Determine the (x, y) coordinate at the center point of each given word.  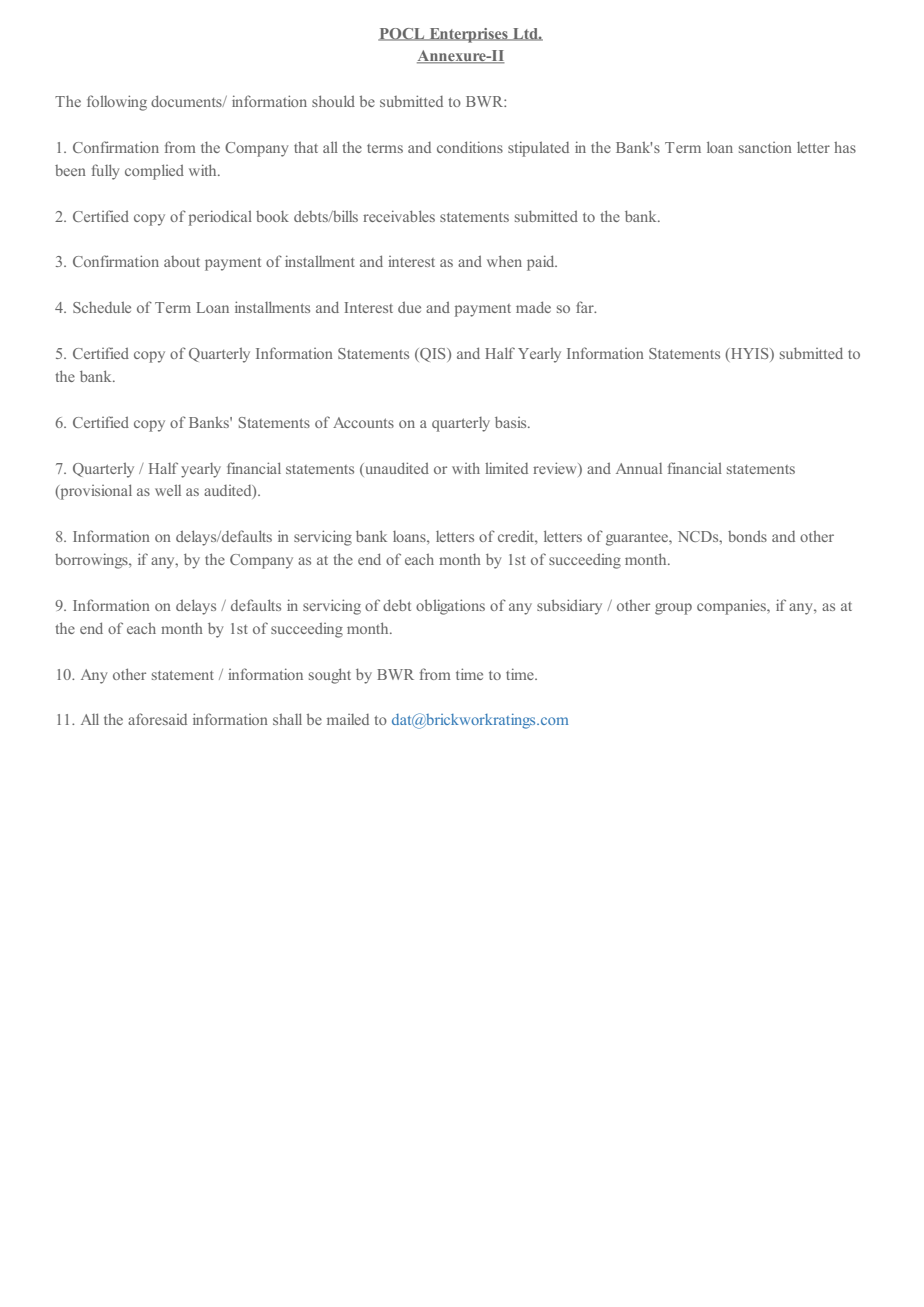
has (845, 147)
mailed (348, 719)
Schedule (102, 307)
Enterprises (468, 35)
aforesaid (157, 719)
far (586, 307)
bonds (747, 536)
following (117, 103)
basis (512, 422)
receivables (399, 216)
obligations (450, 607)
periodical (220, 218)
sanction (765, 147)
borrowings (92, 561)
